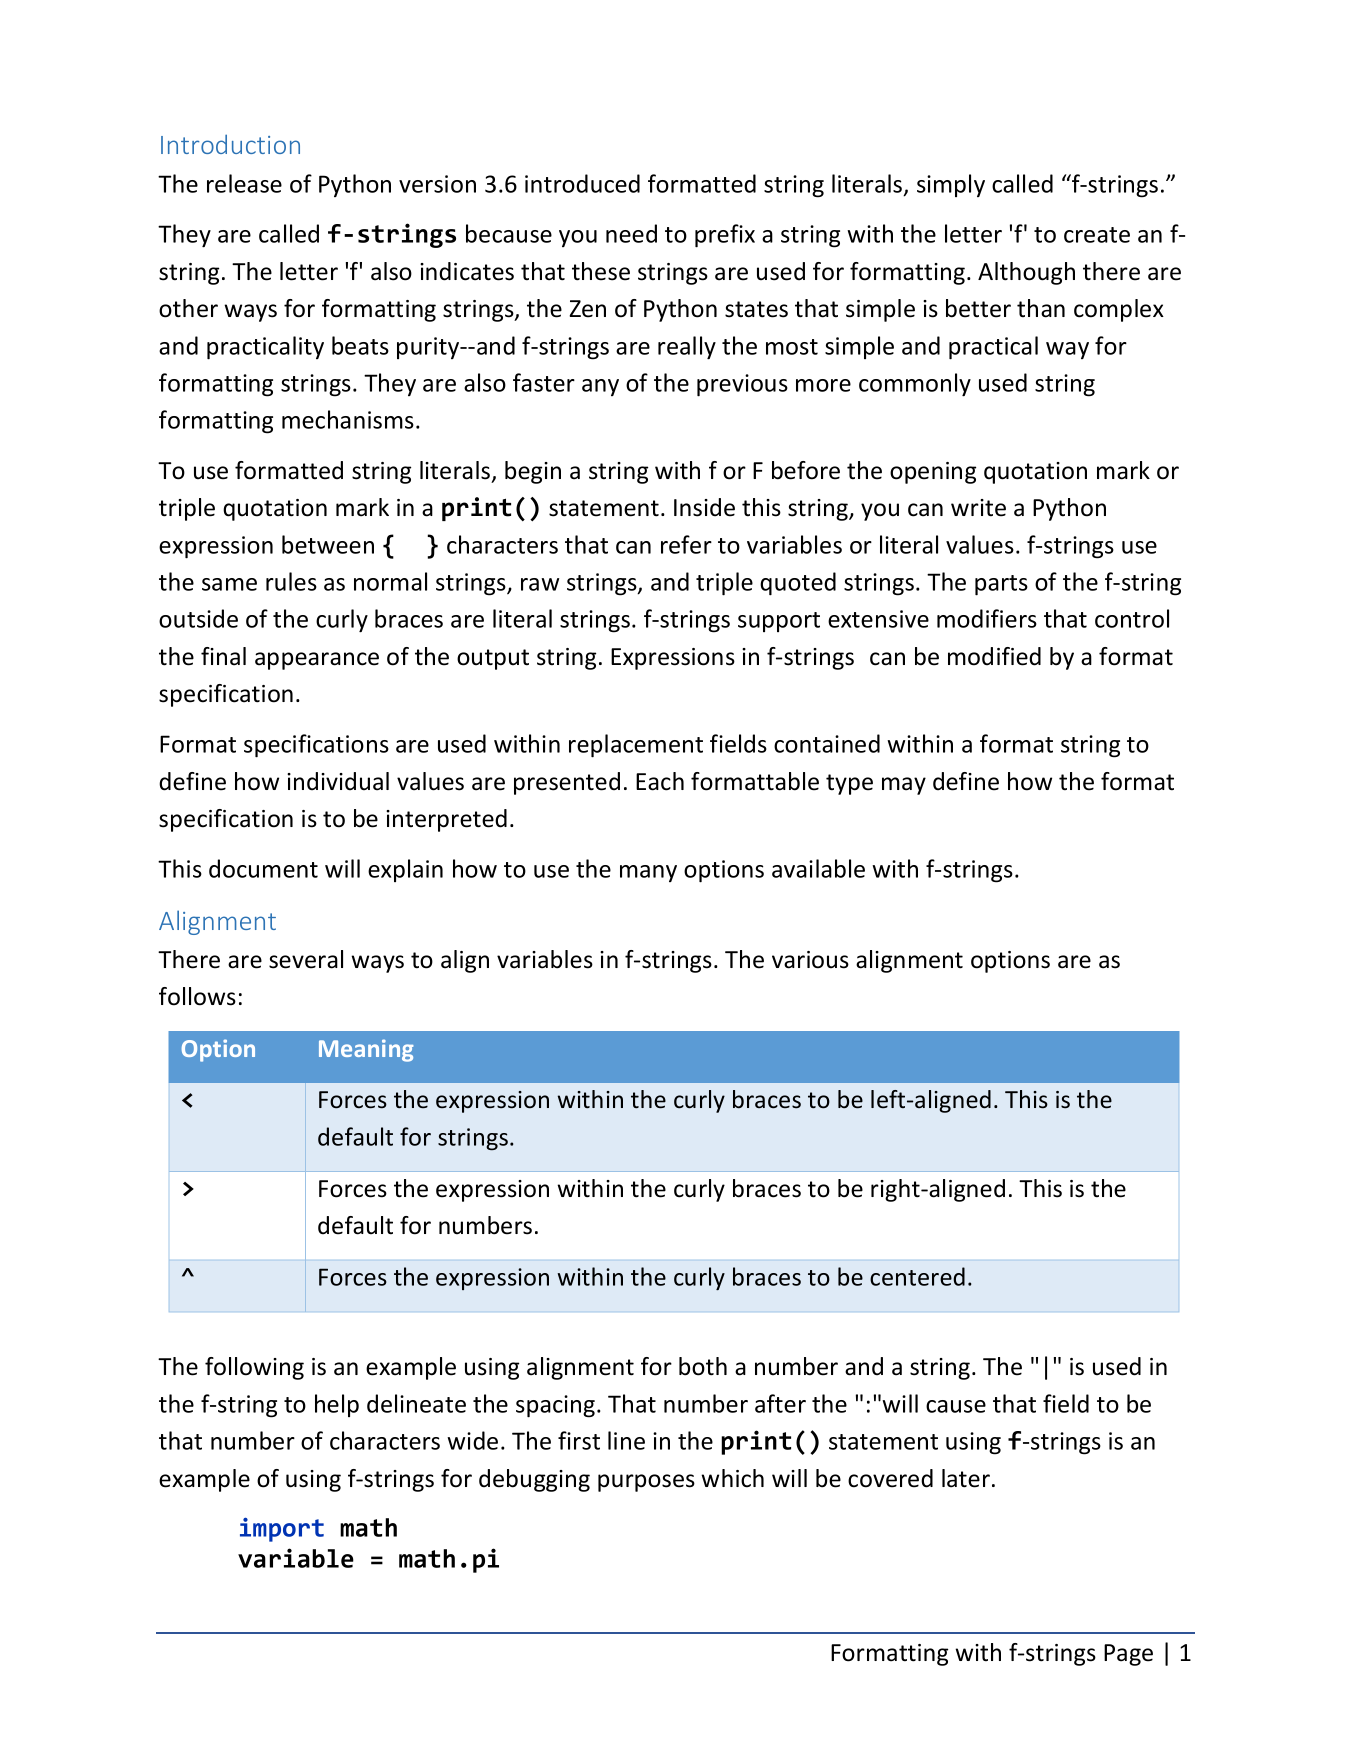  I want to click on need, so click(631, 233).
